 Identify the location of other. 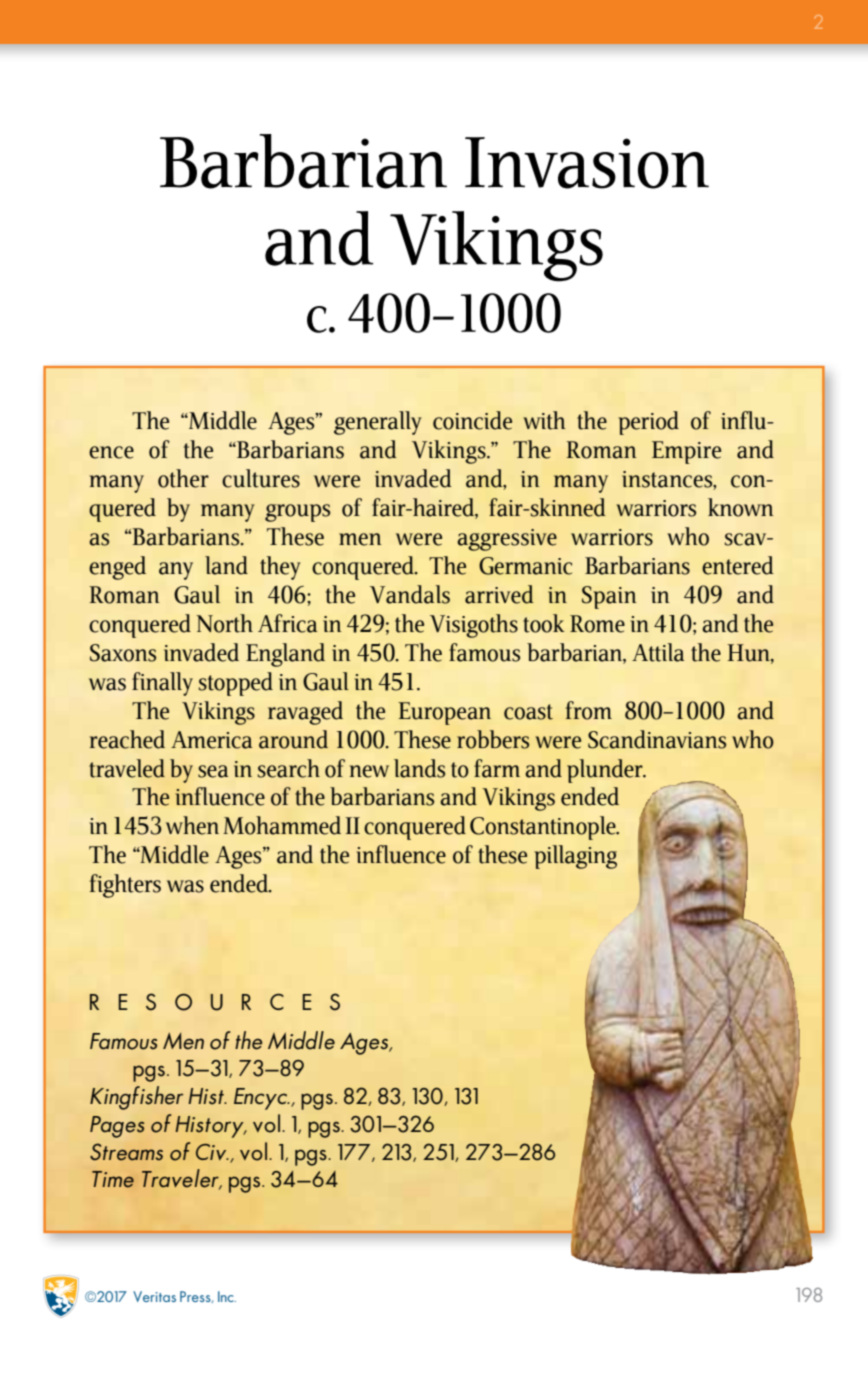
(183, 478).
